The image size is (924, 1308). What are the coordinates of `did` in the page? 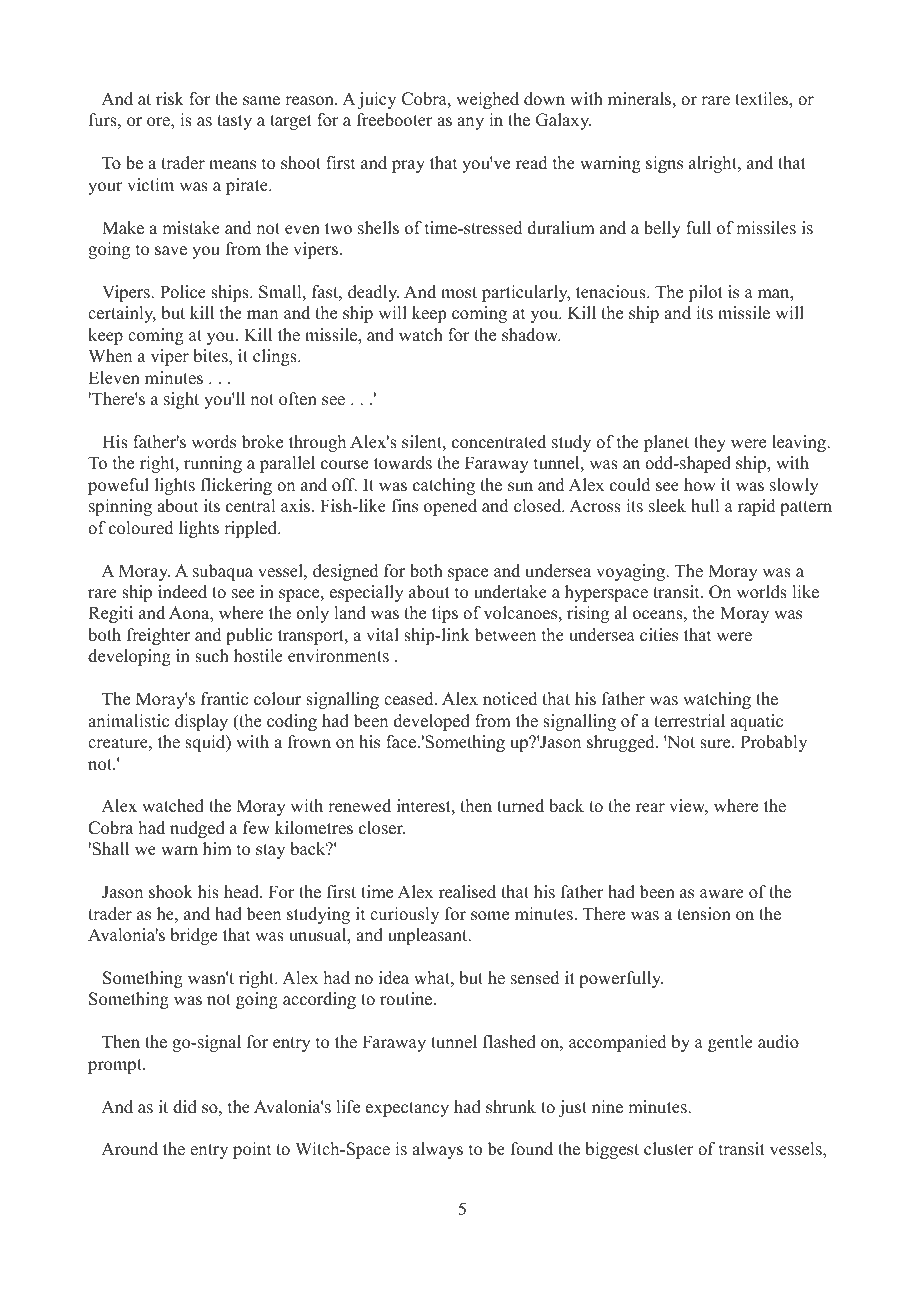 It's located at (185, 1107).
